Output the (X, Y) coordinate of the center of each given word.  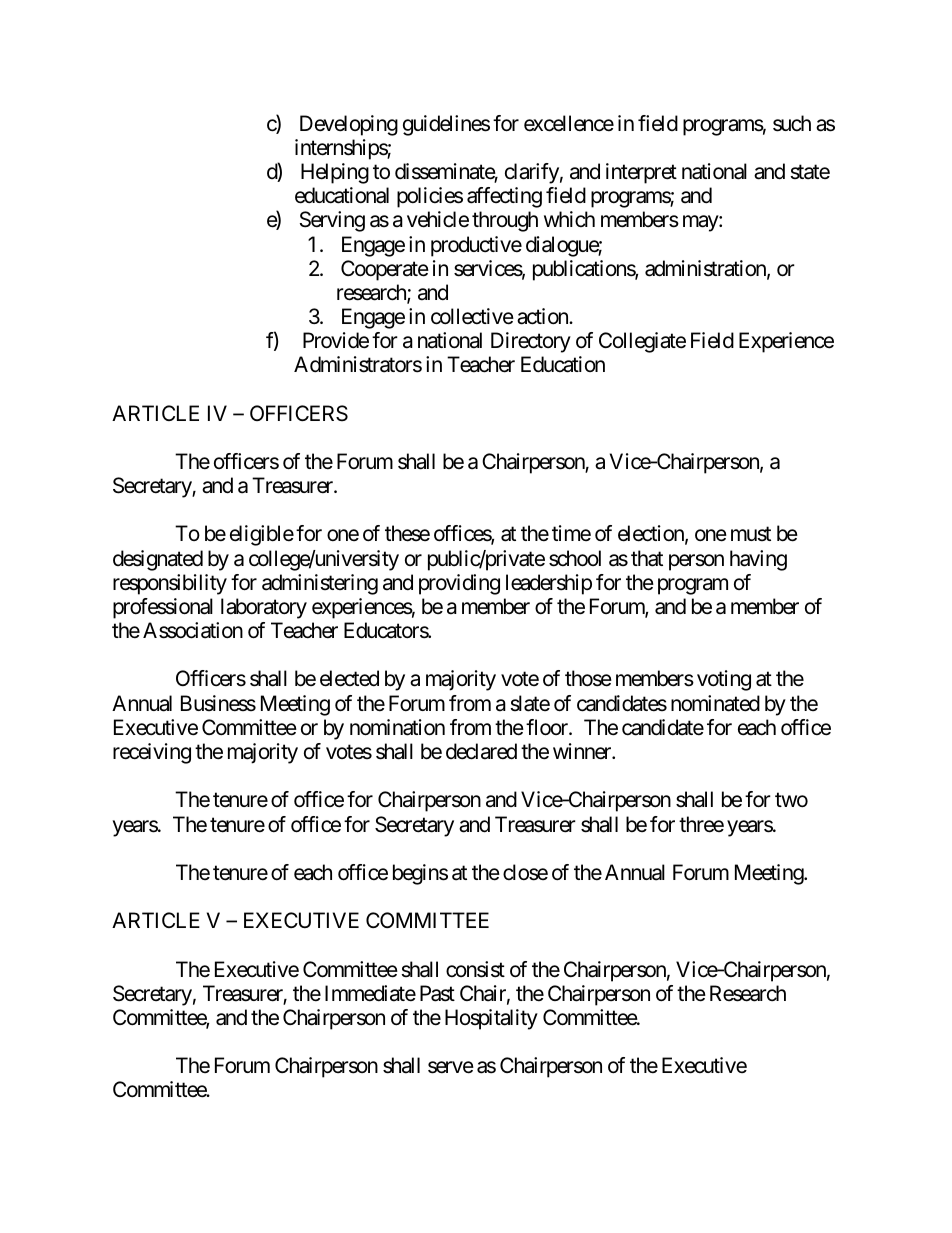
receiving (152, 753)
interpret (641, 173)
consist (475, 969)
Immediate (370, 993)
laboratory (264, 608)
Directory (531, 342)
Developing (349, 125)
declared (481, 751)
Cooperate (385, 270)
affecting (504, 197)
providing (459, 584)
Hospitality (491, 1019)
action (543, 316)
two (791, 800)
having (758, 560)
